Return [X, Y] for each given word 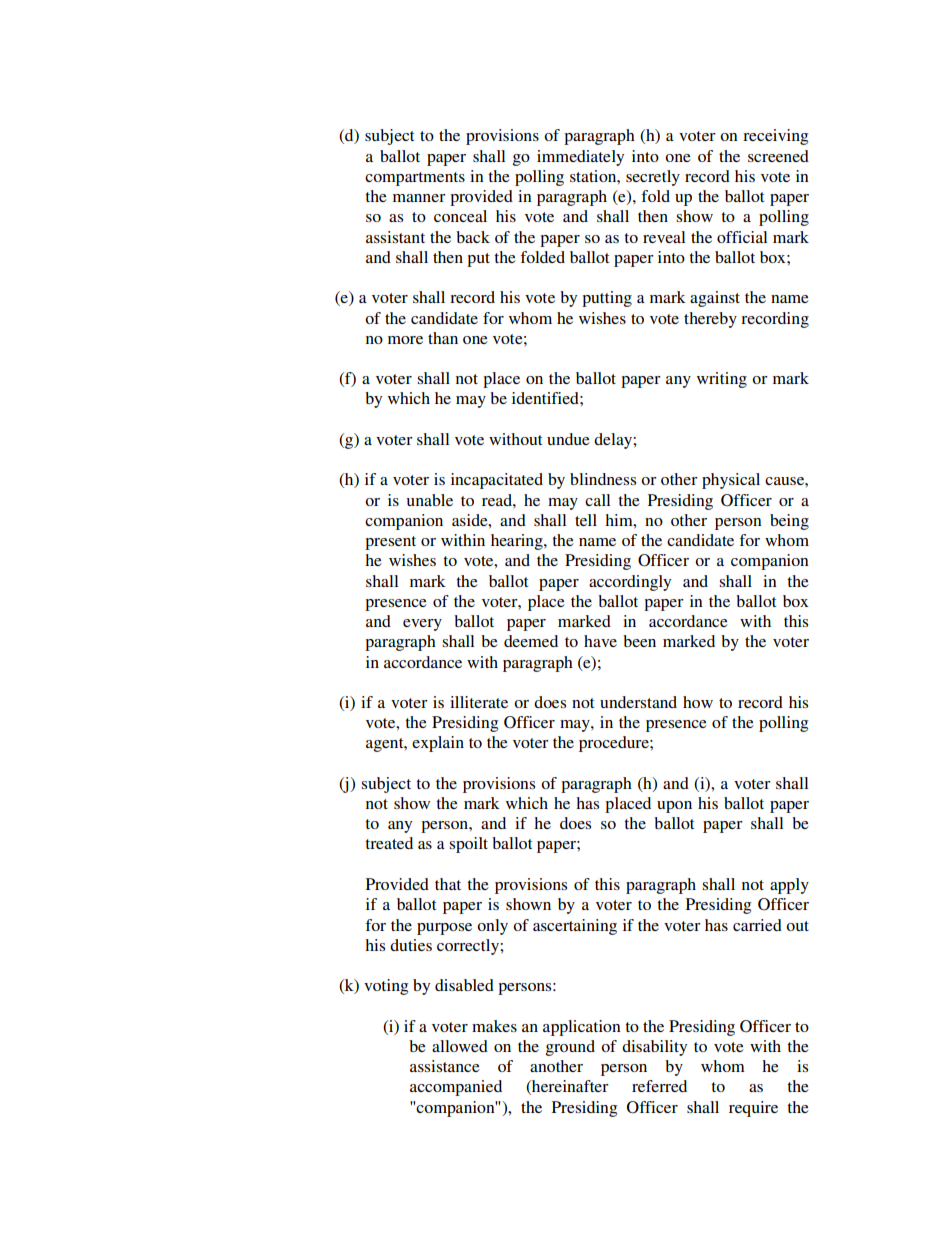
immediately [580, 158]
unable [429, 500]
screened [778, 156]
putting [607, 299]
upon [674, 807]
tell [586, 520]
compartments [415, 179]
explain [438, 744]
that [448, 884]
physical [731, 481]
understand [638, 702]
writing [722, 380]
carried [757, 925]
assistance [445, 1066]
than [443, 338]
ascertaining [575, 927]
